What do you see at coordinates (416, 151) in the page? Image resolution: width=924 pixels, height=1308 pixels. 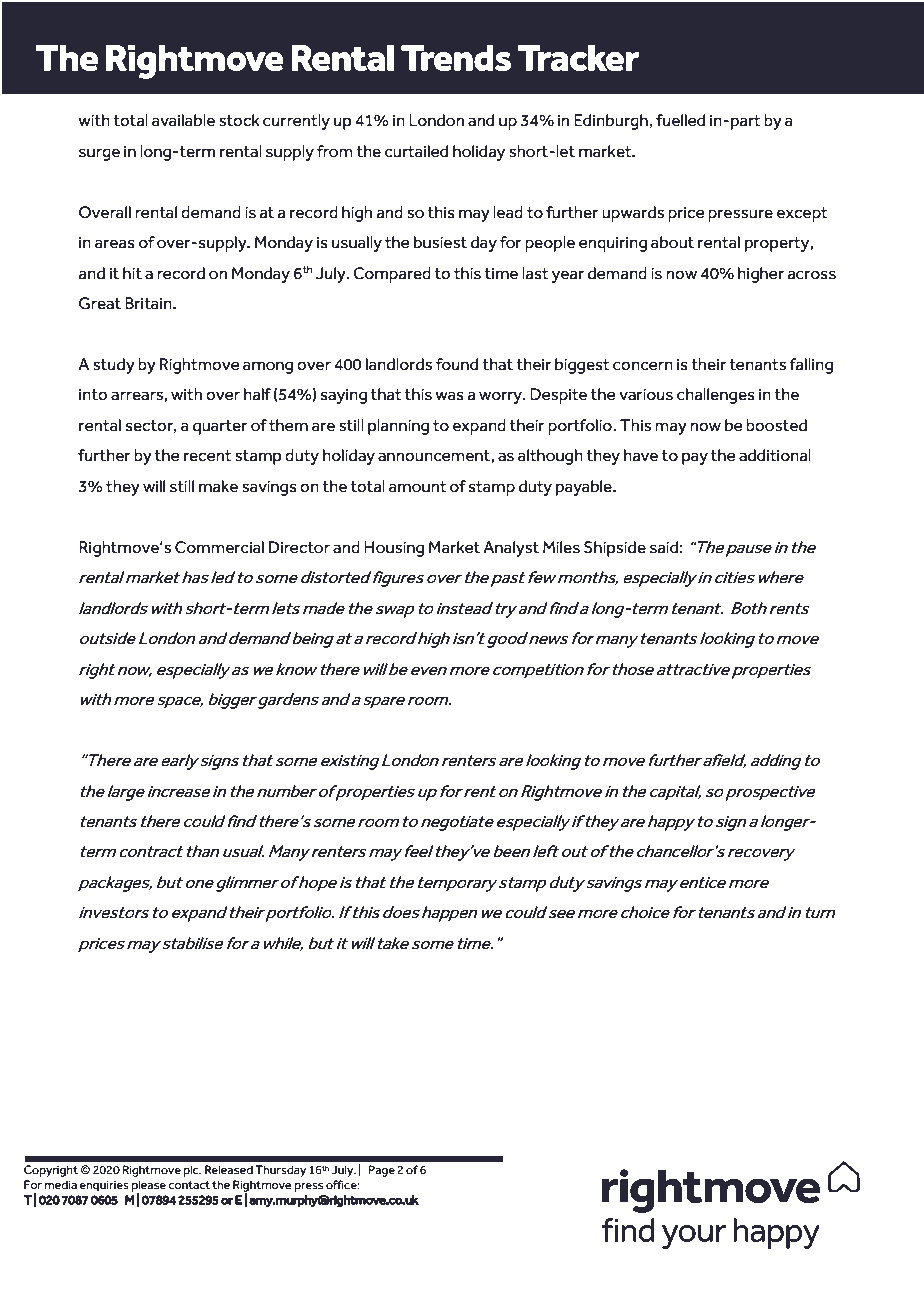 I see `curtailed` at bounding box center [416, 151].
